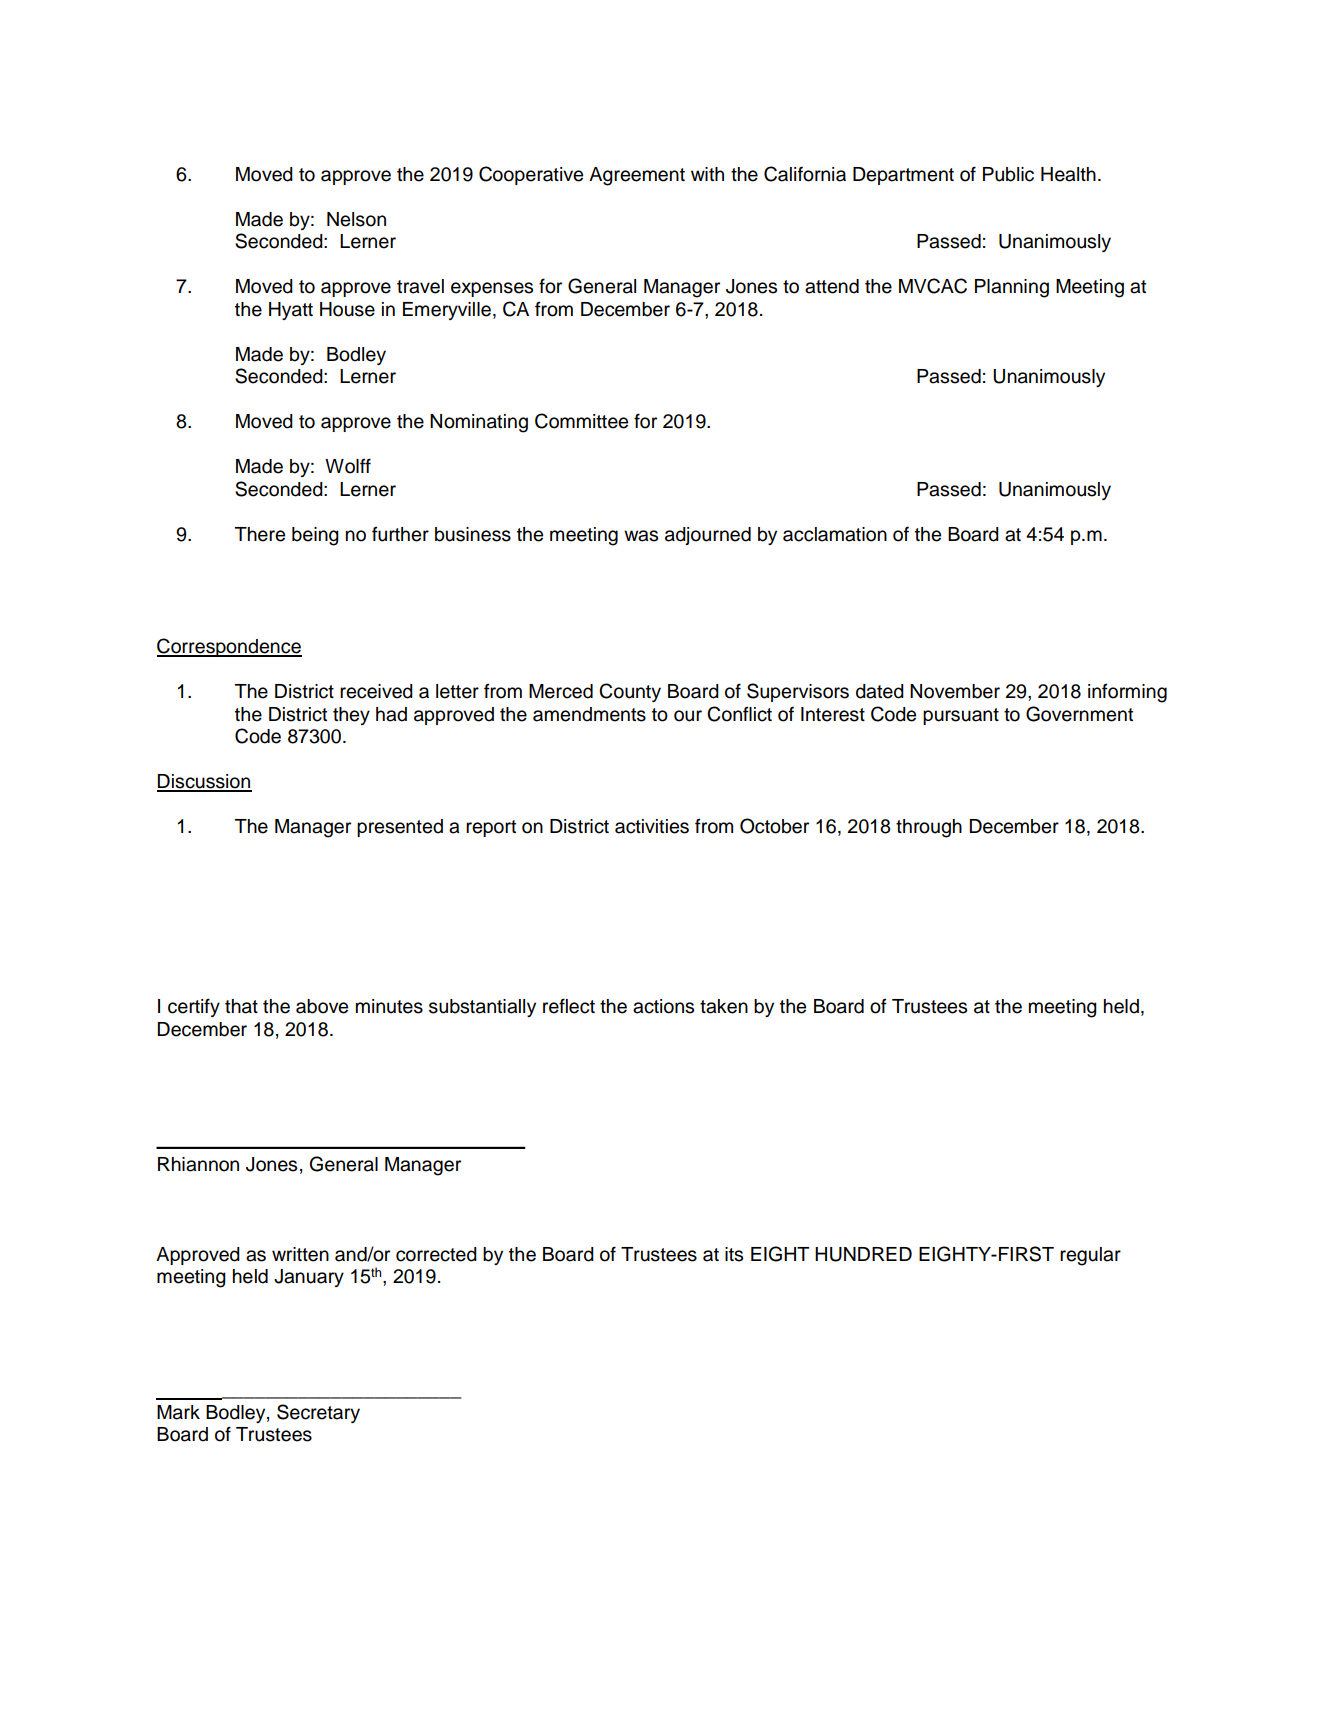 The width and height of the screenshot is (1331, 1722). What do you see at coordinates (1008, 174) in the screenshot?
I see `Public` at bounding box center [1008, 174].
